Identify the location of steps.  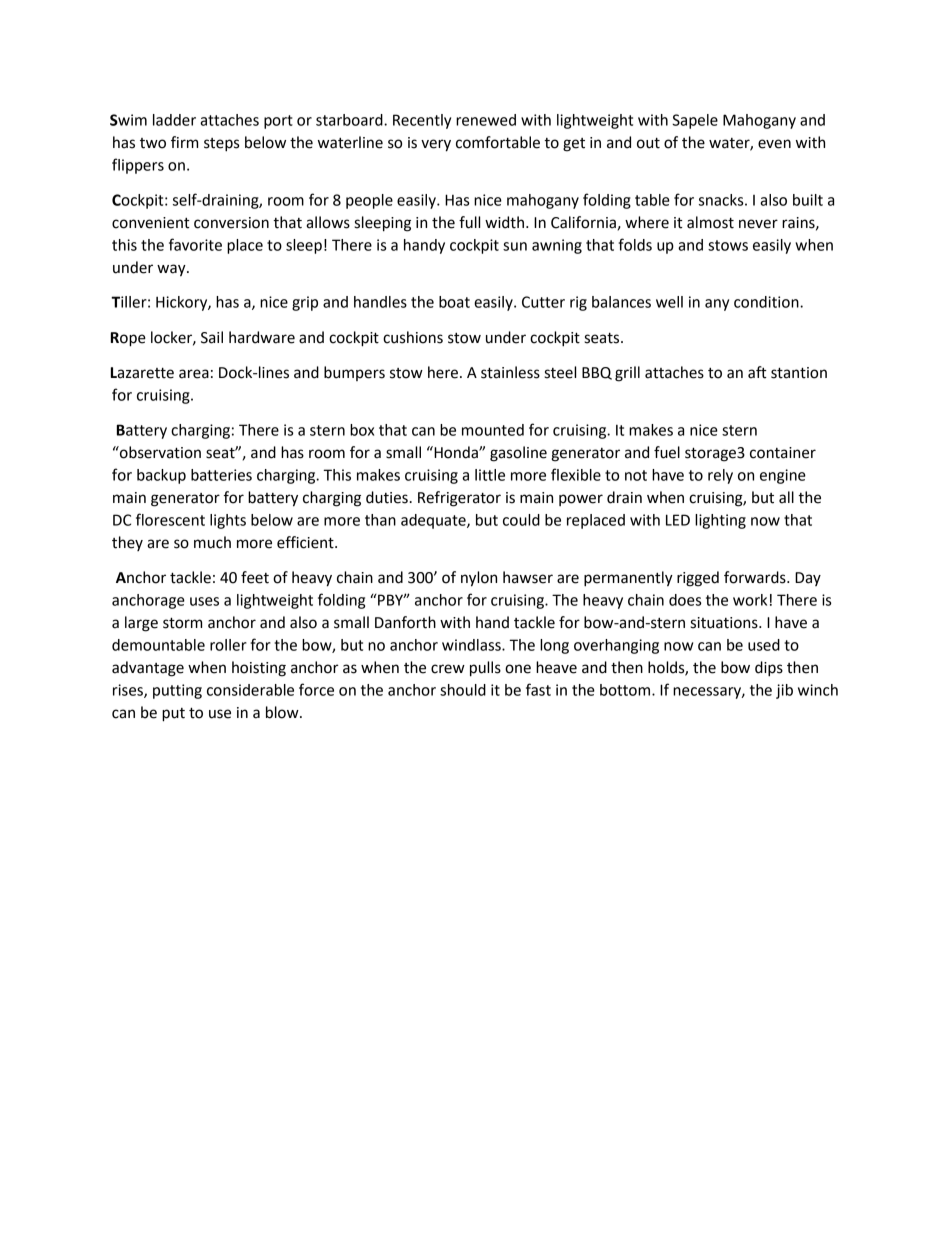
(221, 145).
